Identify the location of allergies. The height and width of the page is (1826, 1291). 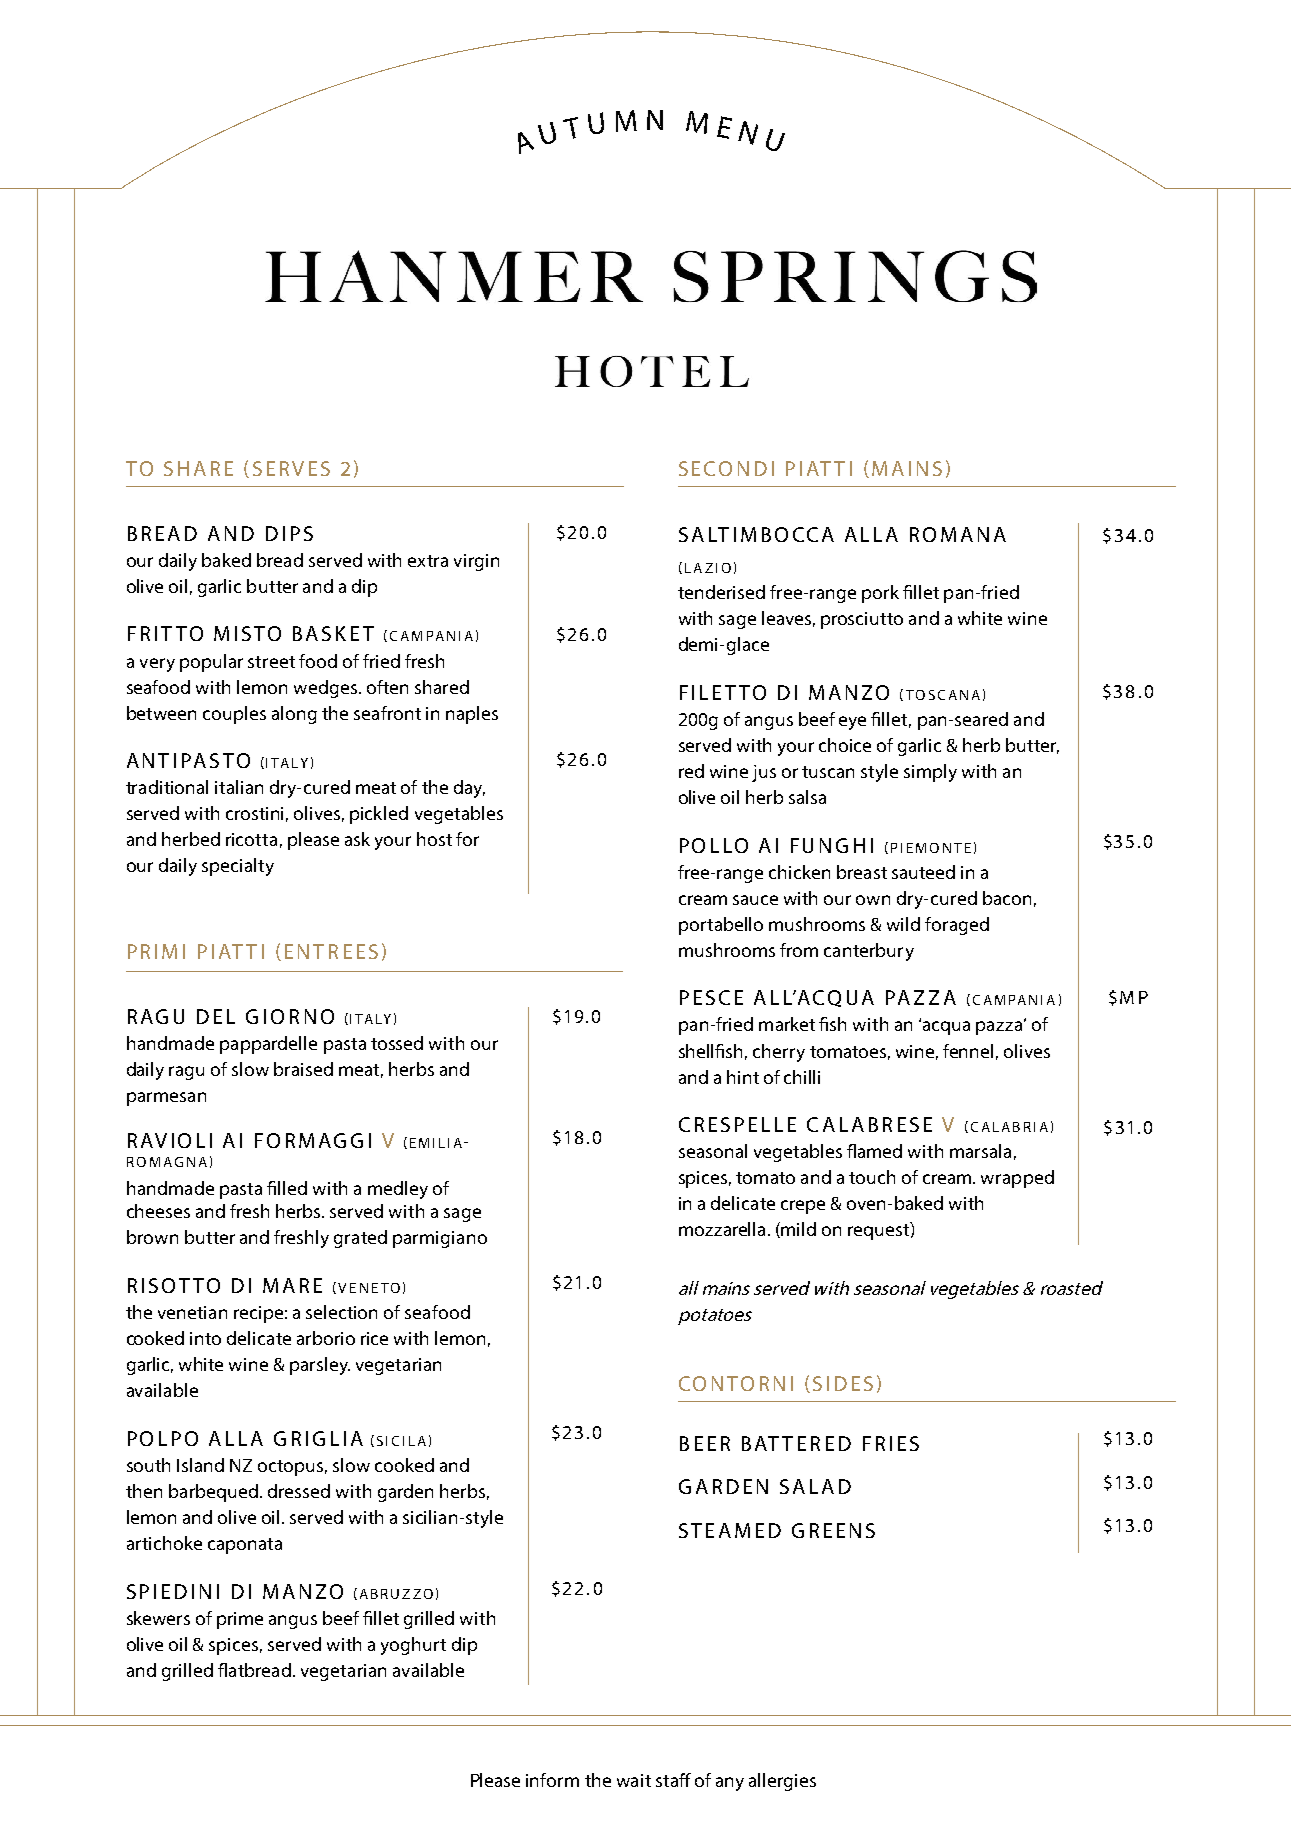
(782, 1782).
